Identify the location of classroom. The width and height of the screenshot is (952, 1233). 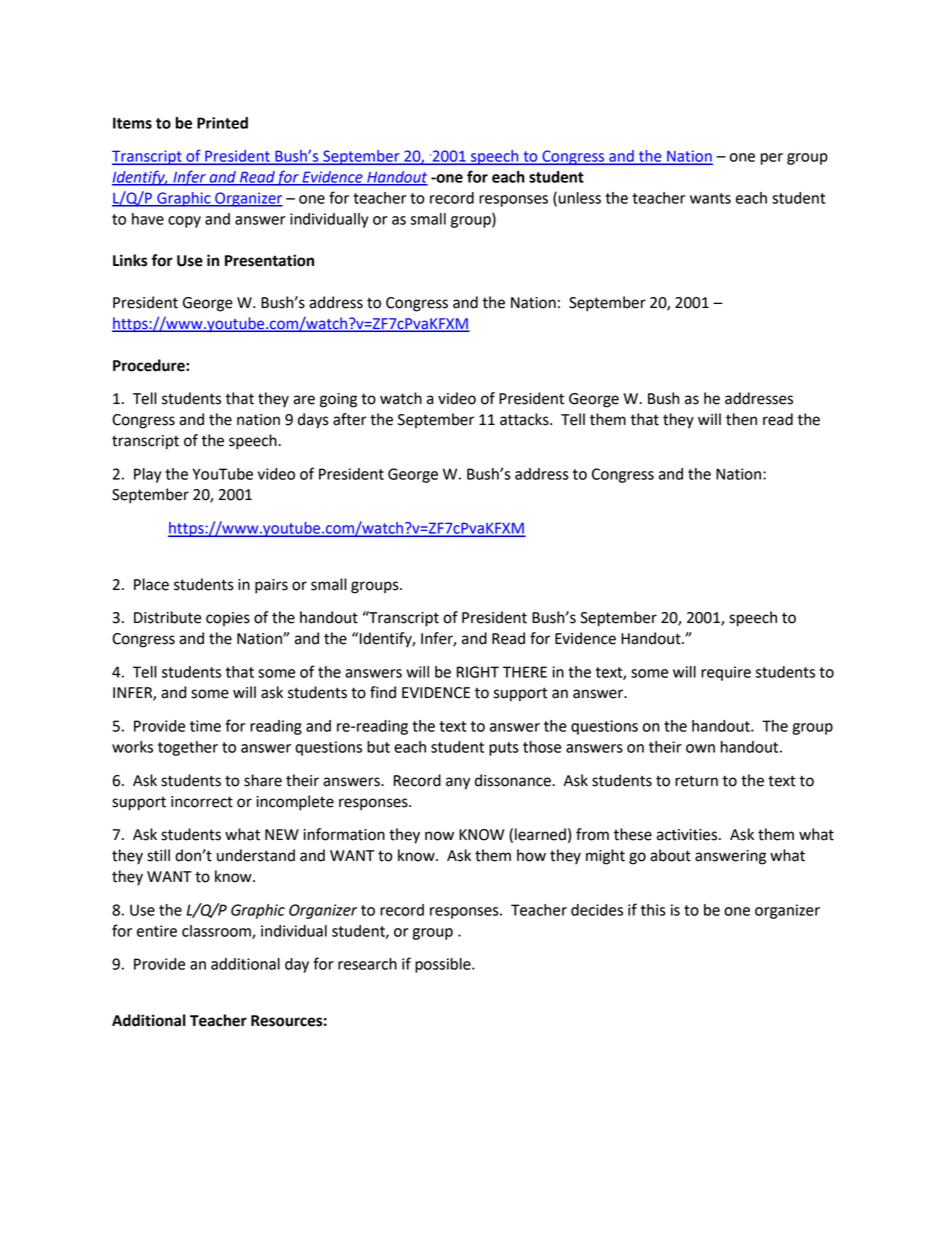
(217, 932).
